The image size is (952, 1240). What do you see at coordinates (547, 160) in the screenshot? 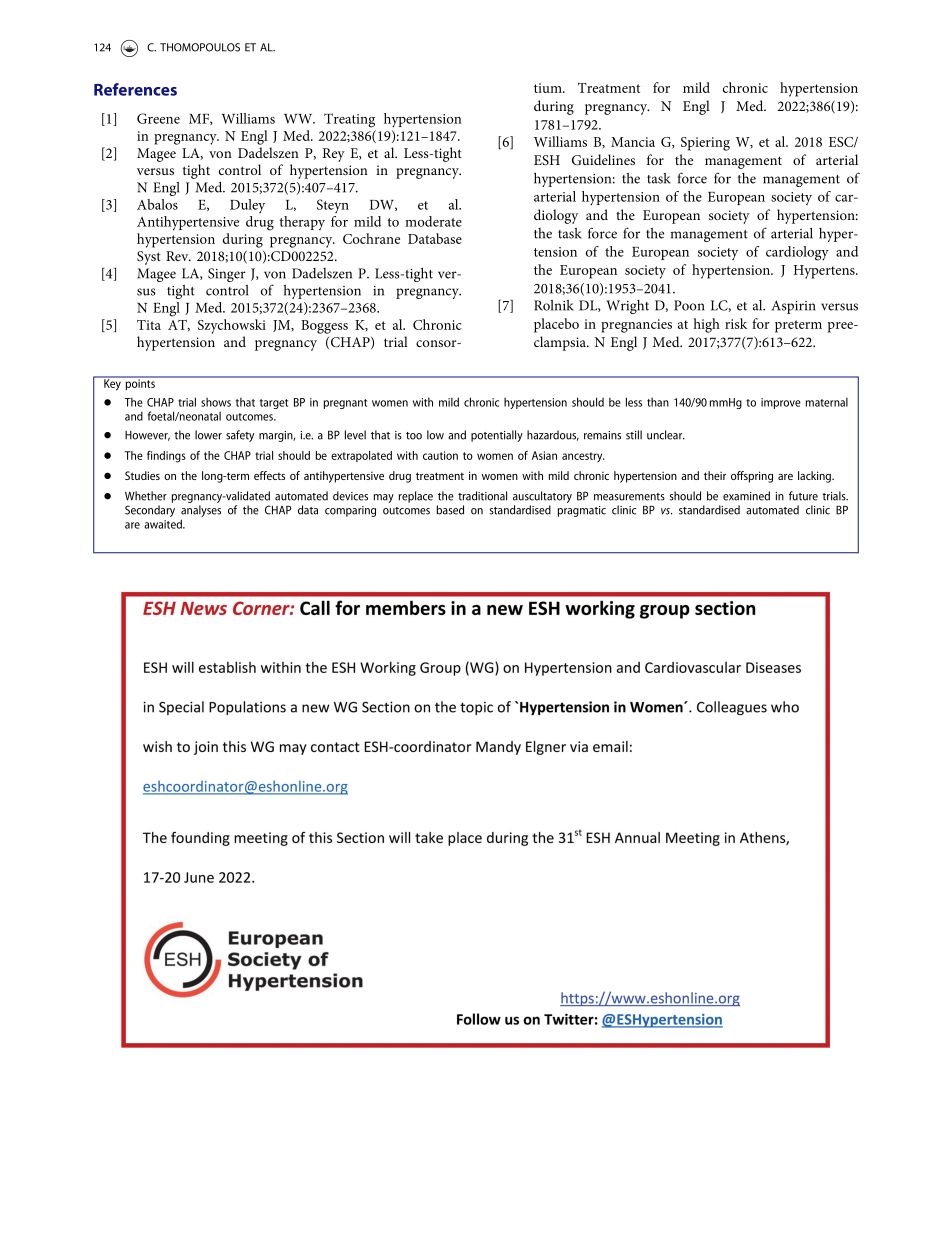
I see `ESH` at bounding box center [547, 160].
